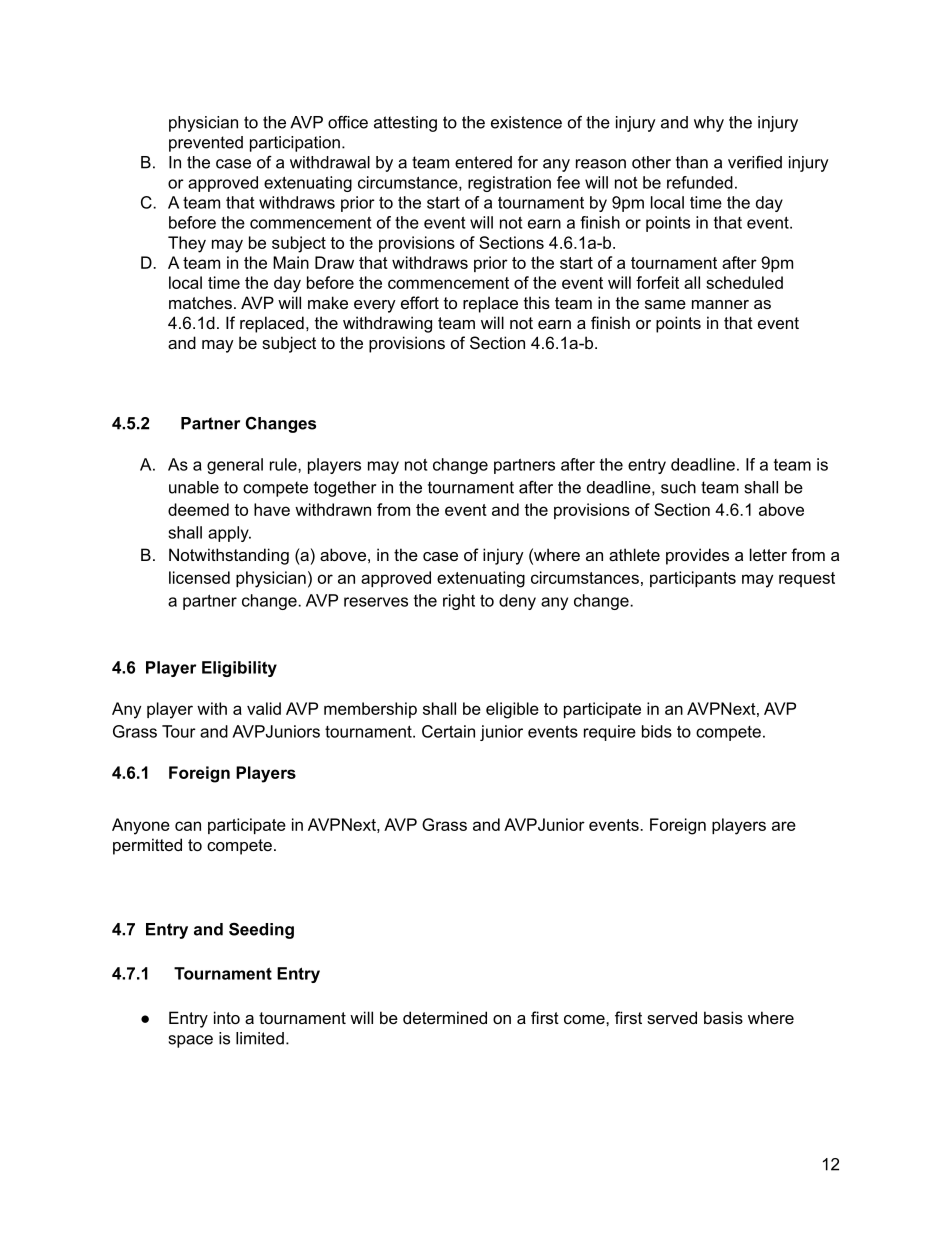 Image resolution: width=952 pixels, height=1233 pixels. What do you see at coordinates (199, 577) in the image?
I see `licensed` at bounding box center [199, 577].
